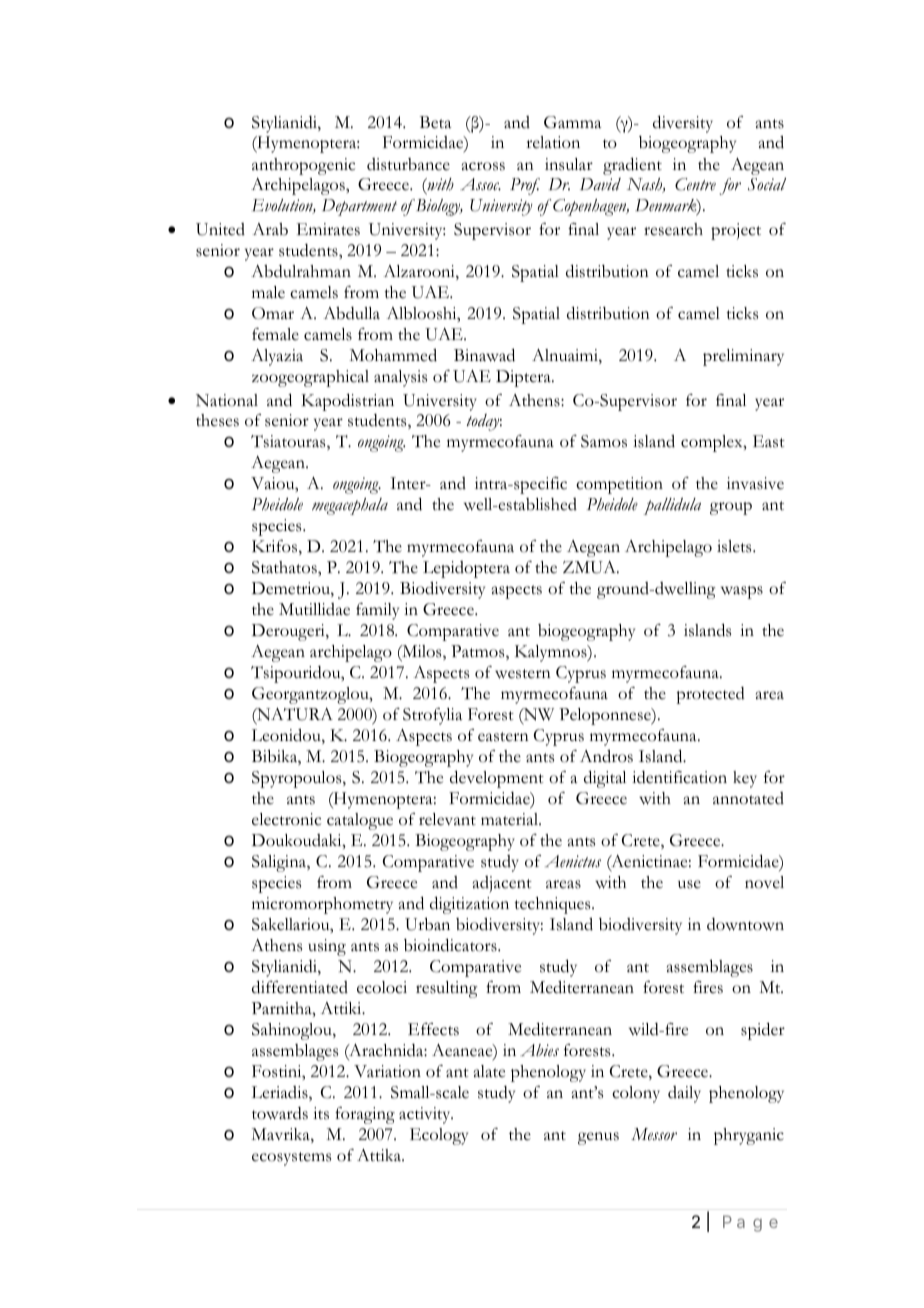 The height and width of the screenshot is (1308, 924). What do you see at coordinates (466, 569) in the screenshot?
I see `Lepidoptera` at bounding box center [466, 569].
